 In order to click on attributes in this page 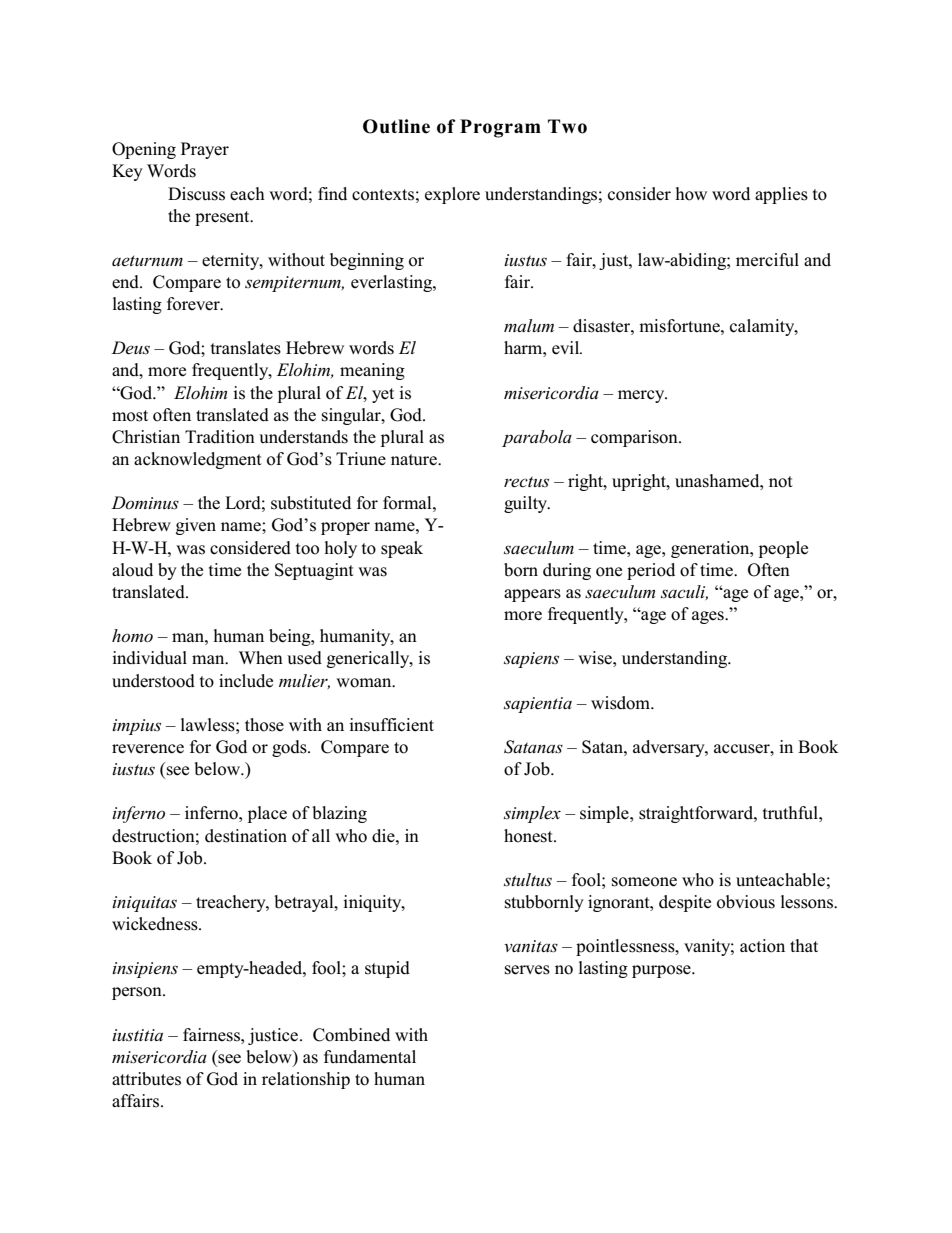, I will do `click(146, 1079)`.
